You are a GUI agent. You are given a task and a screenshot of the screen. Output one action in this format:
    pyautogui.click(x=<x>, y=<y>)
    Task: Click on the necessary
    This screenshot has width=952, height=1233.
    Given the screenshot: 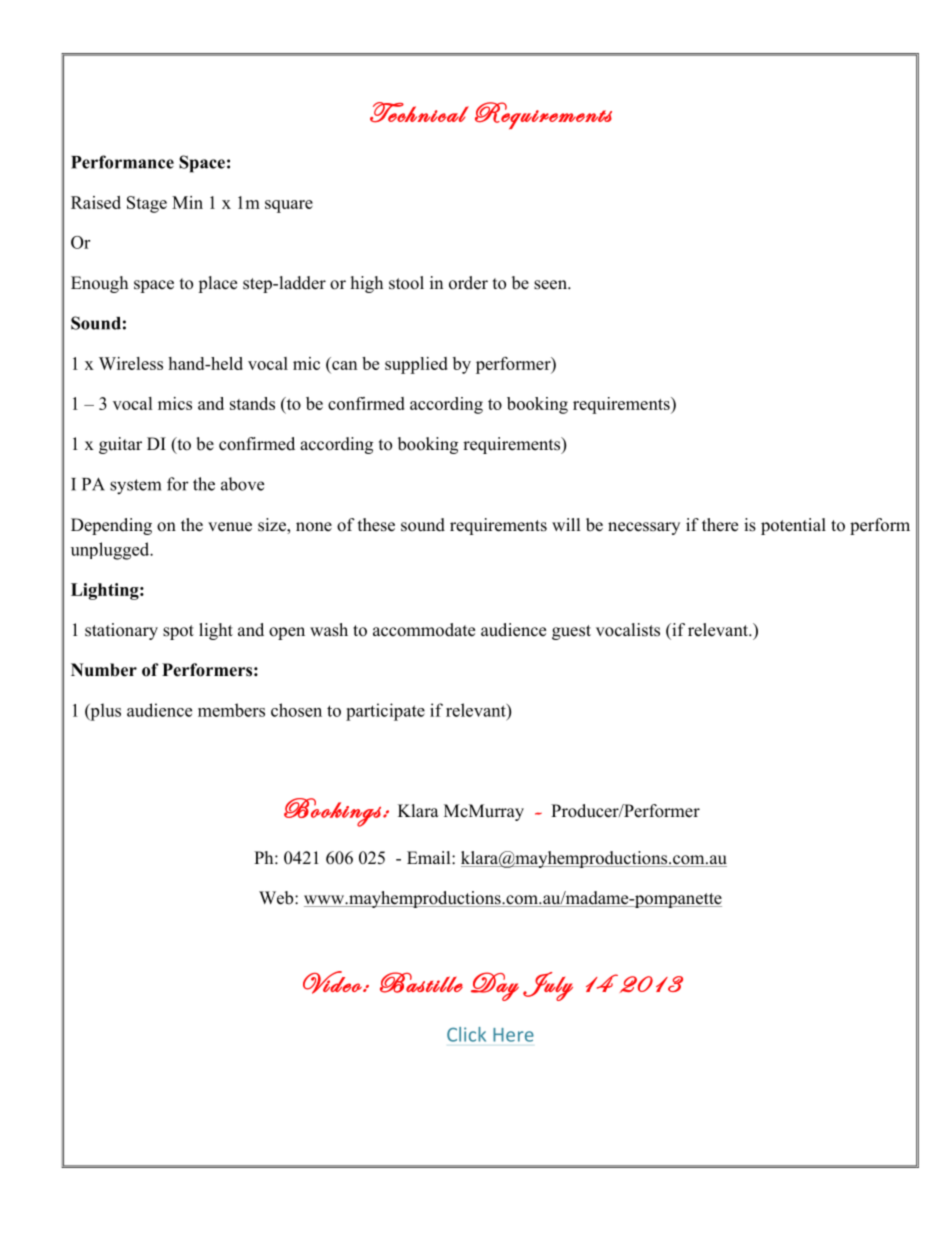 What is the action you would take?
    pyautogui.click(x=644, y=528)
